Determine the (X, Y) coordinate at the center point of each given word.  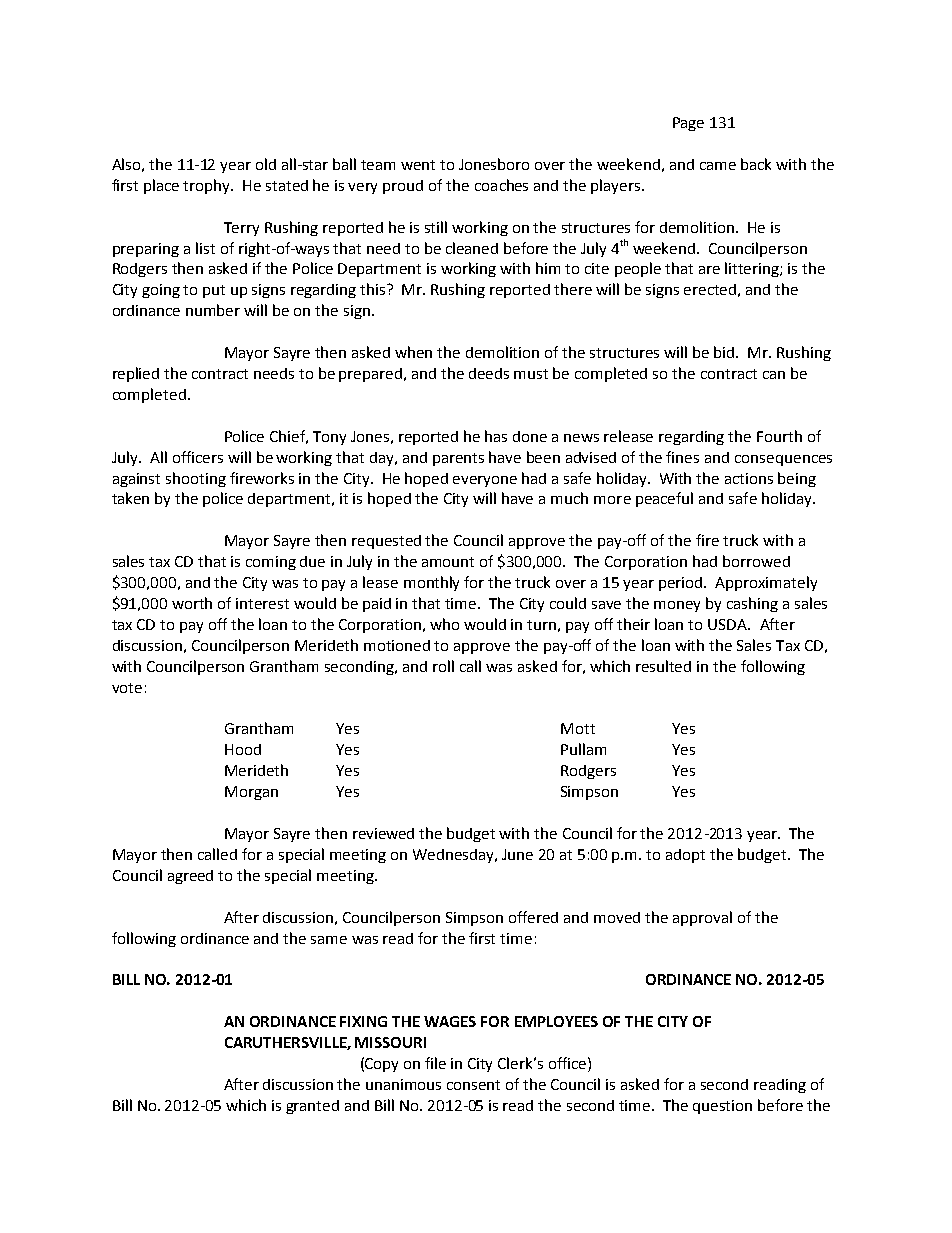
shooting (196, 479)
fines (682, 457)
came (718, 166)
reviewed (383, 833)
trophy (208, 186)
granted (312, 1107)
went (418, 165)
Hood (243, 749)
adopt (685, 856)
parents (458, 459)
